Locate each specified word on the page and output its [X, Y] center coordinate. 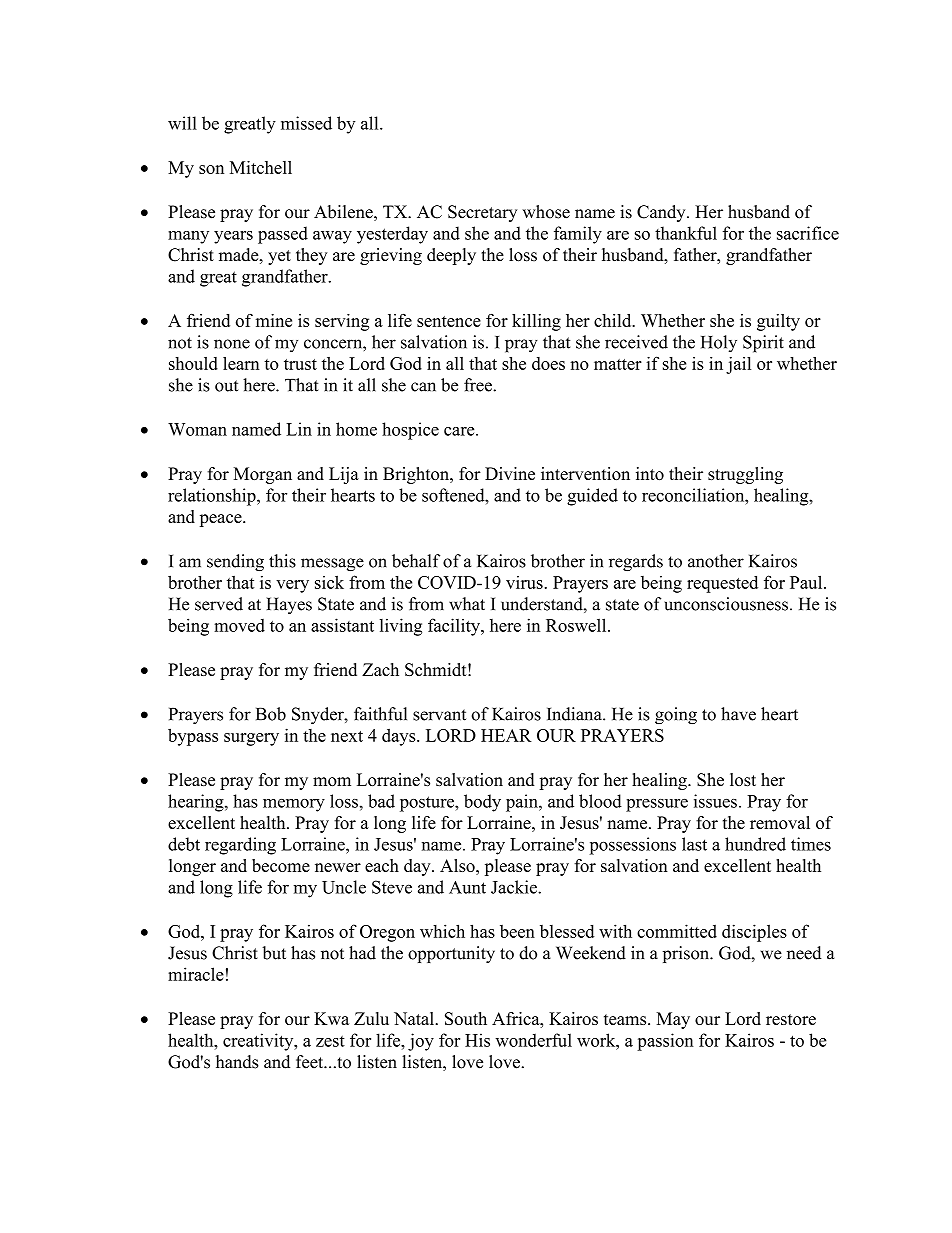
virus [524, 582]
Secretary [482, 213]
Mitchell [261, 167]
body [482, 803]
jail [738, 365]
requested [722, 584]
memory [294, 805]
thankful [686, 233]
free [479, 385]
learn [241, 363]
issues [715, 801]
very [292, 586]
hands [237, 1062]
